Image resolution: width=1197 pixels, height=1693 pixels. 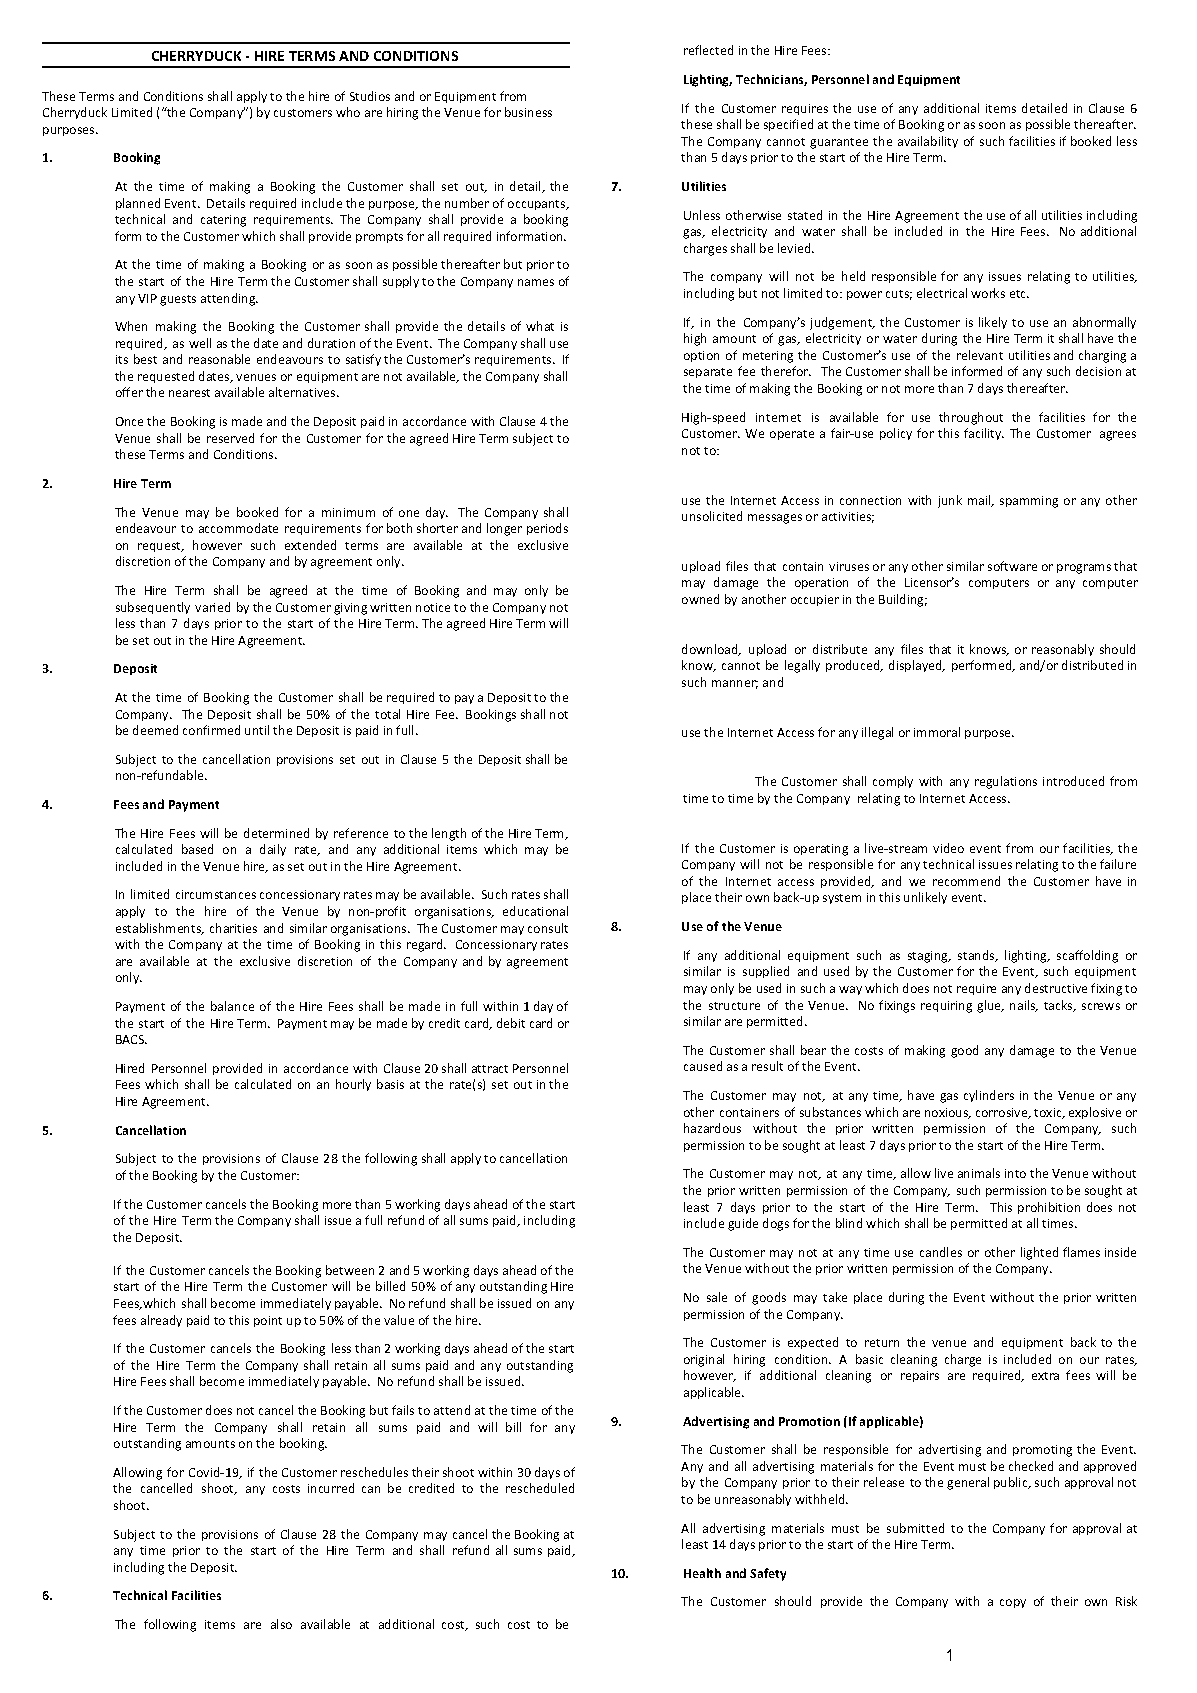 I want to click on software, so click(x=1012, y=566).
